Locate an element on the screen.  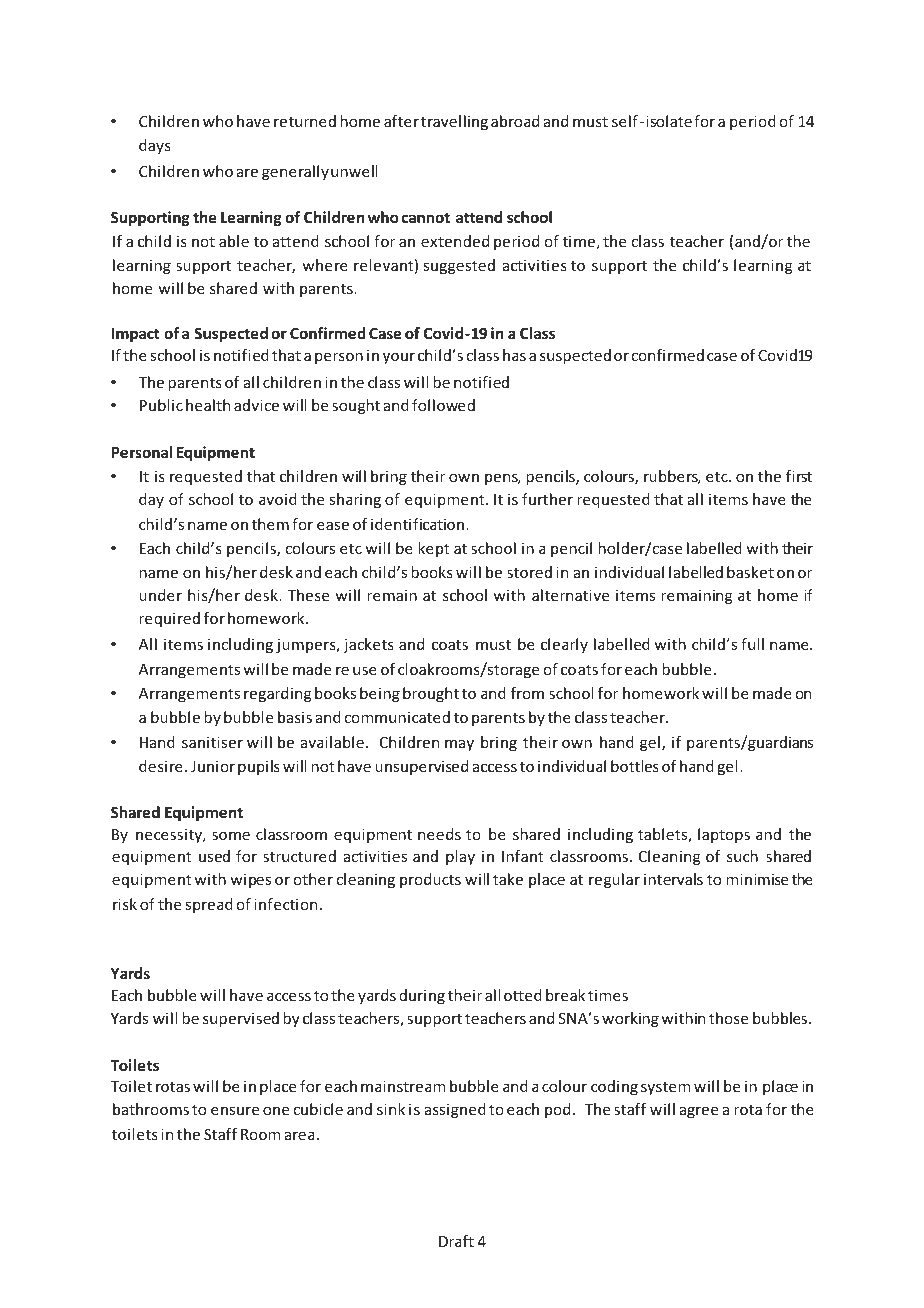
days is located at coordinates (155, 146).
